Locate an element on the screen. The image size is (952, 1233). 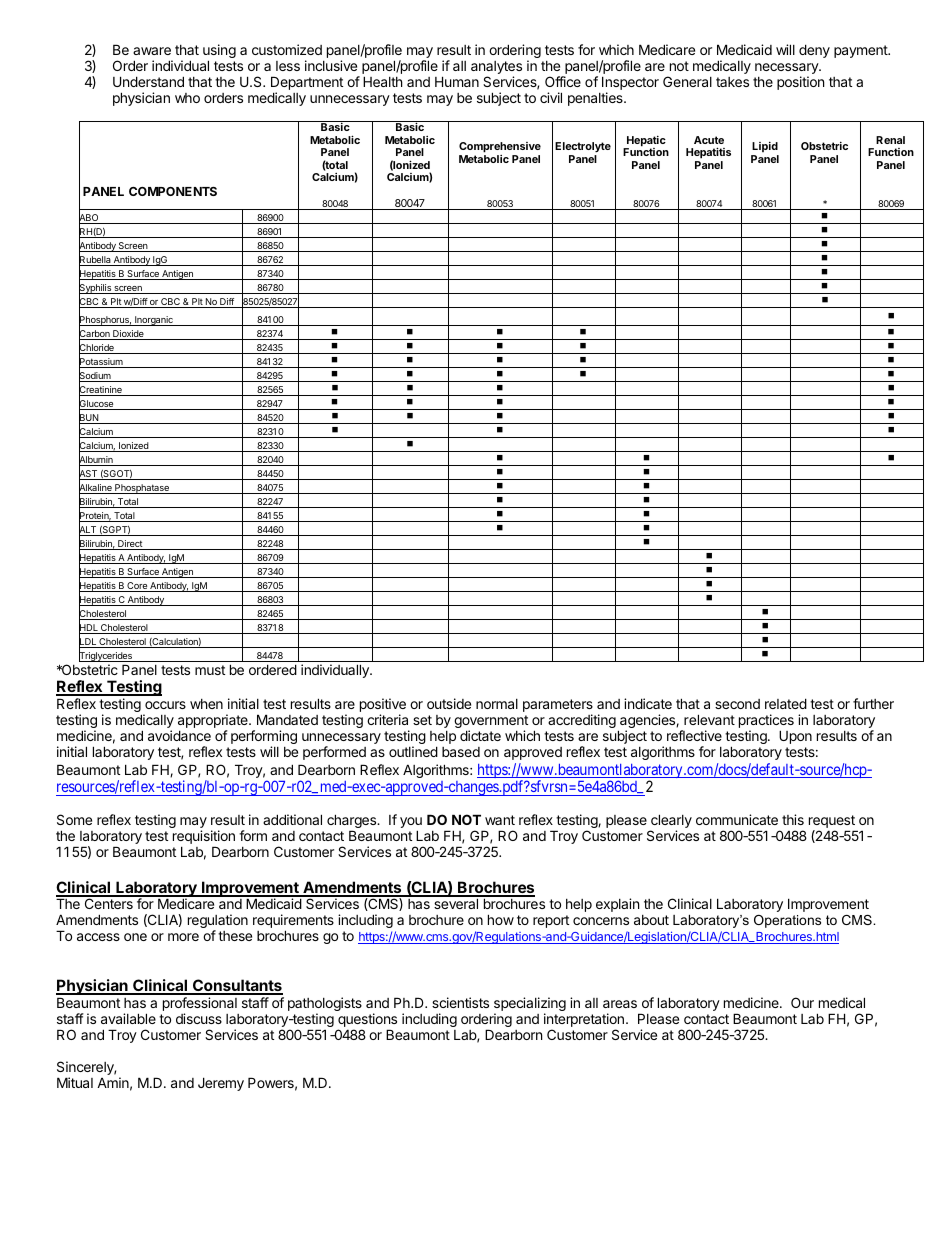
government is located at coordinates (491, 723).
